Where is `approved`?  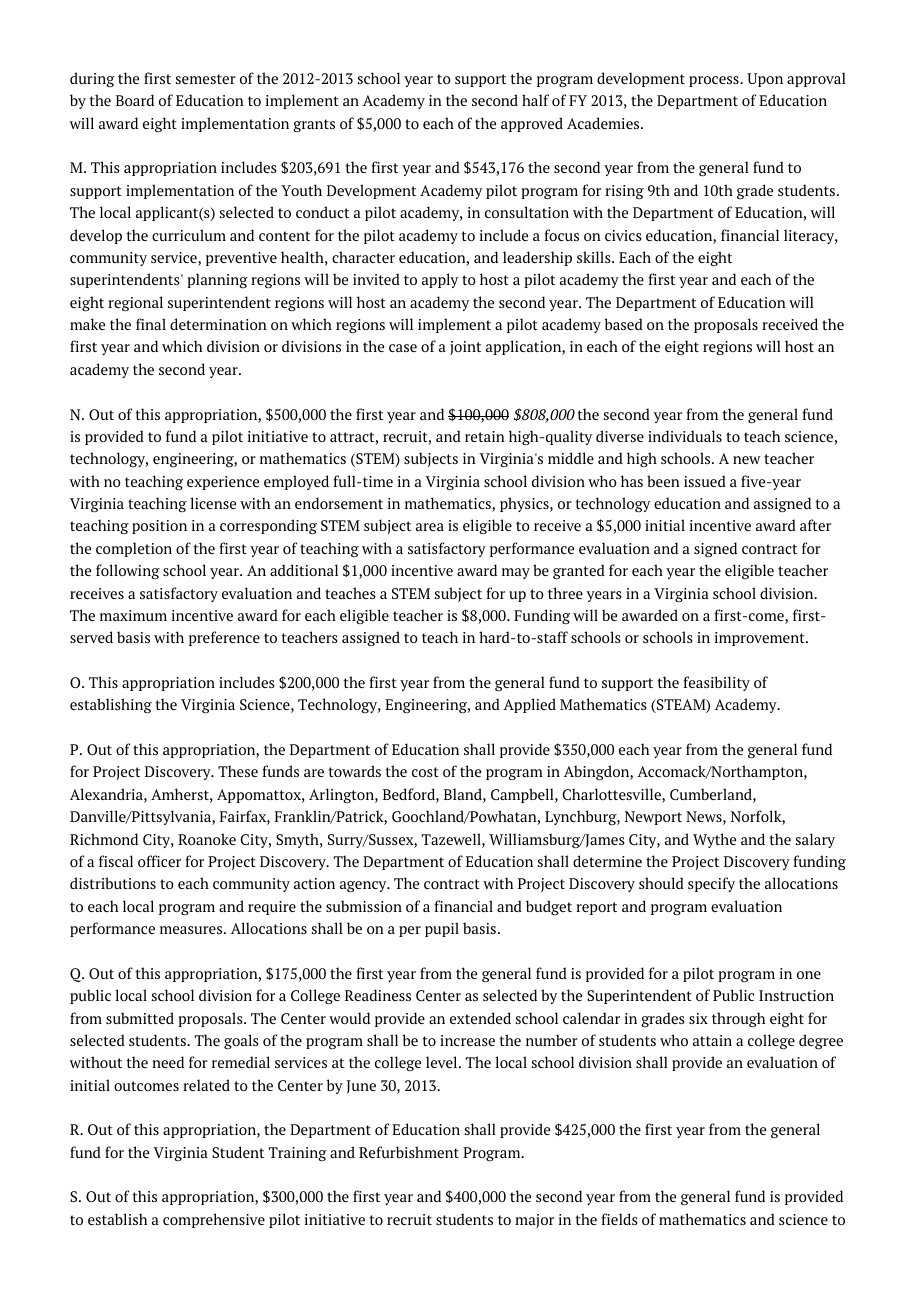
approved is located at coordinates (532, 124).
